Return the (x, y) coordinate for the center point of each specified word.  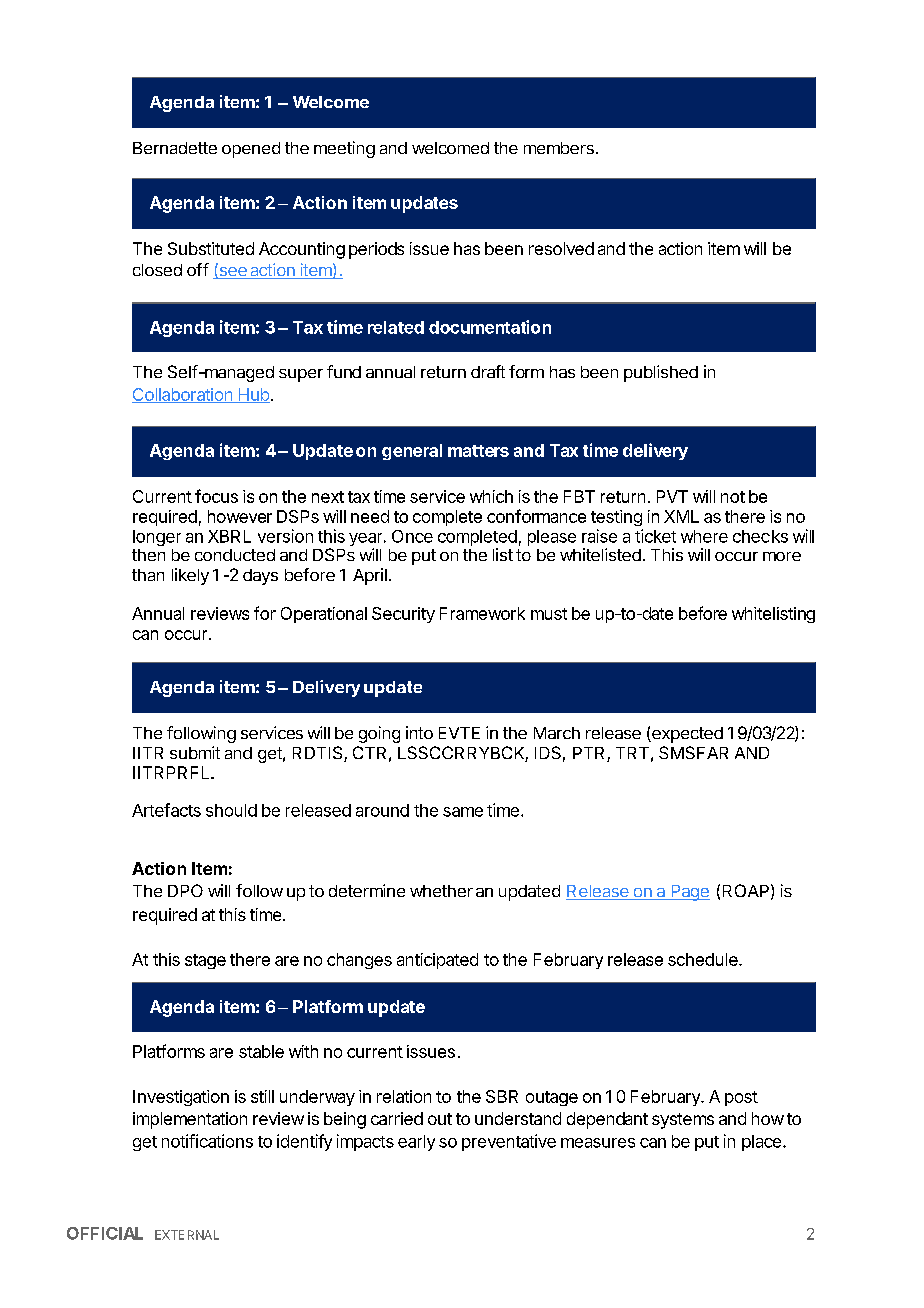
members (559, 148)
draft (488, 371)
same (463, 812)
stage (205, 961)
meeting (344, 149)
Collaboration (183, 395)
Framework (482, 613)
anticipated (437, 961)
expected (686, 735)
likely (190, 576)
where (704, 536)
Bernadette (175, 148)
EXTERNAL (187, 1235)
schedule (704, 959)
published (661, 373)
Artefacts (166, 810)
